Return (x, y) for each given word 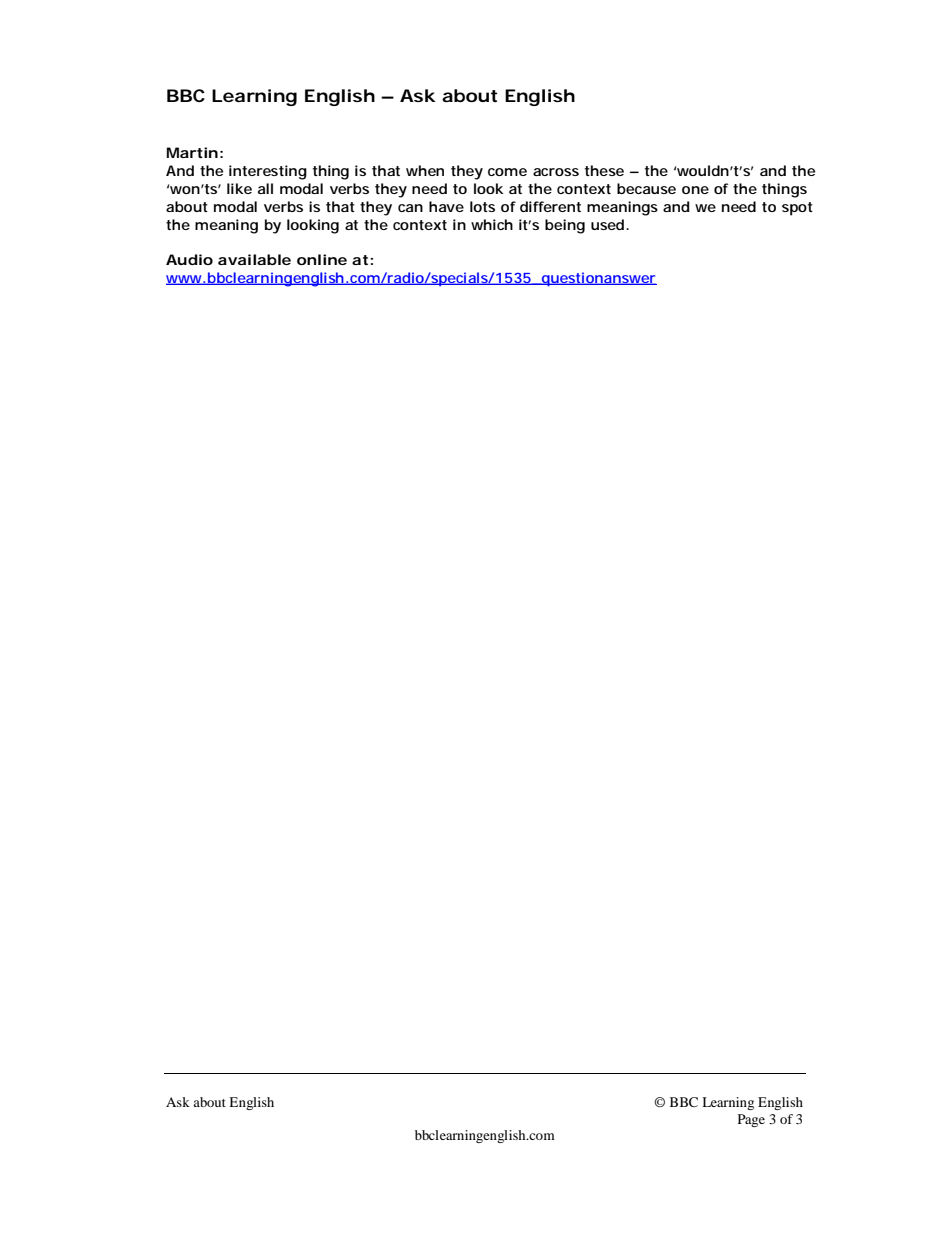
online (322, 259)
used (607, 224)
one (695, 190)
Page (751, 1120)
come (507, 172)
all (265, 188)
